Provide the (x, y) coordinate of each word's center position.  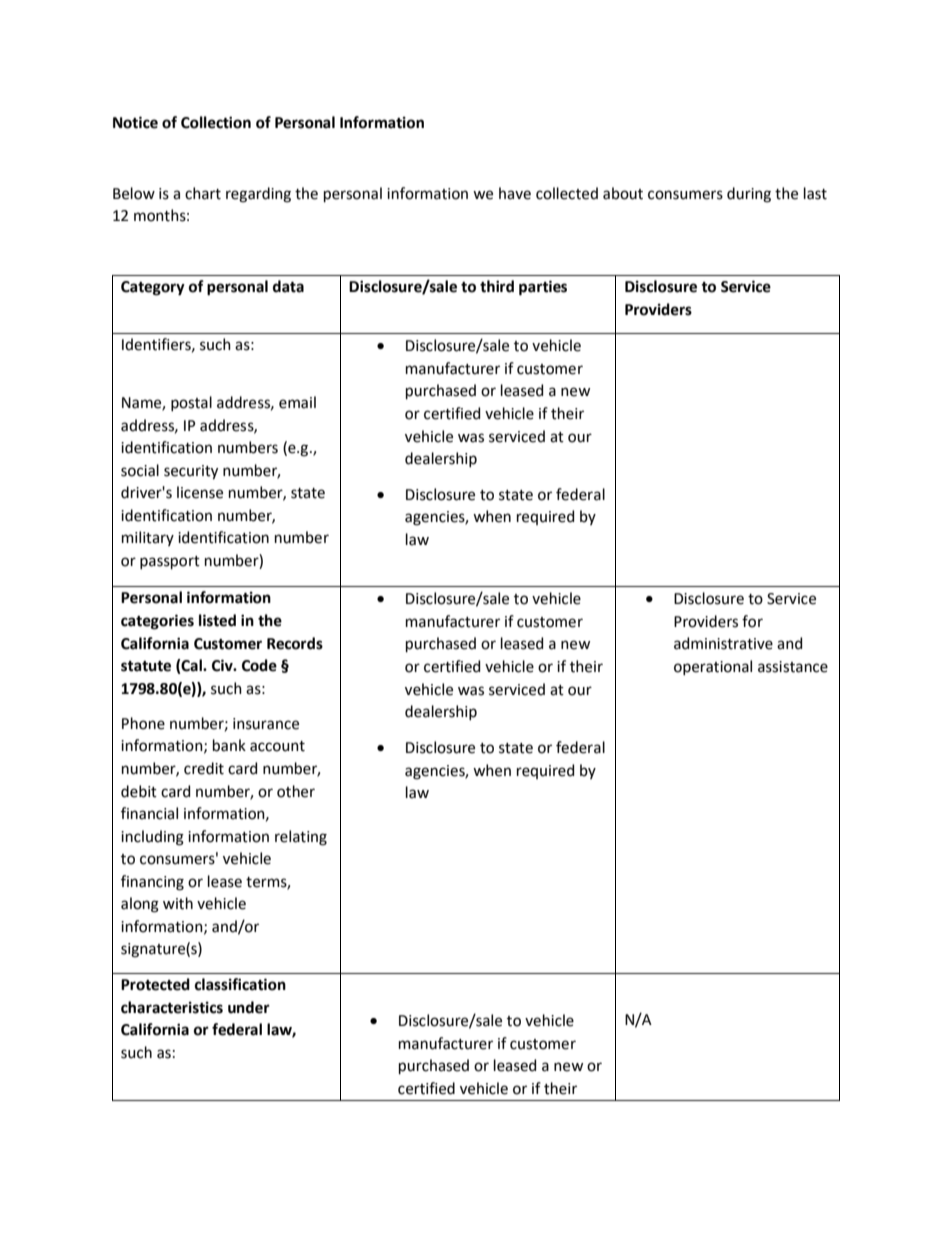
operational (713, 667)
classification (240, 984)
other (296, 791)
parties (543, 288)
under (249, 1007)
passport (170, 562)
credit (204, 768)
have (515, 193)
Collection (216, 122)
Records (295, 643)
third (497, 286)
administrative (723, 643)
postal (191, 403)
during (749, 195)
